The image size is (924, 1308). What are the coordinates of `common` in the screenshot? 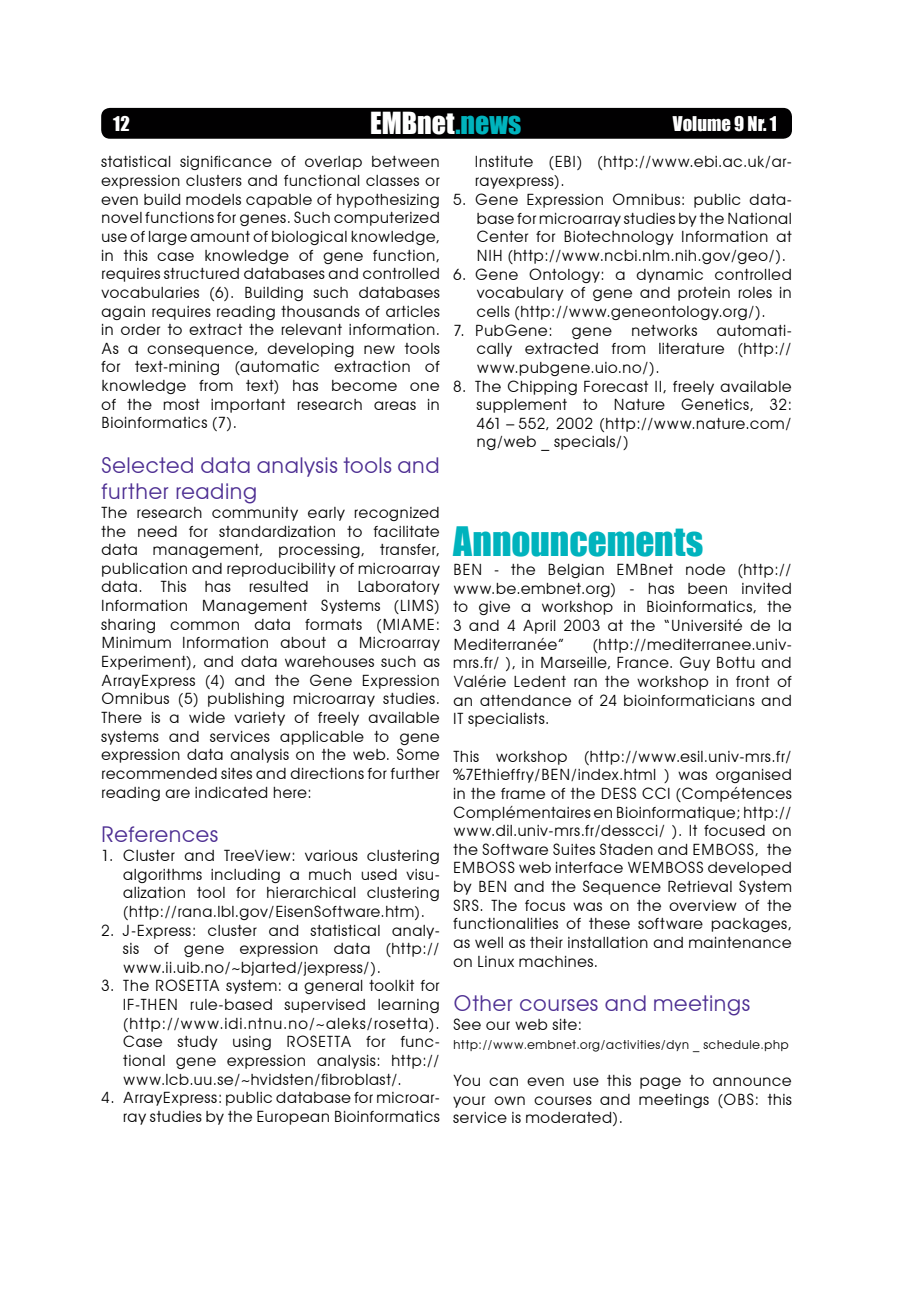 It's located at (204, 625).
